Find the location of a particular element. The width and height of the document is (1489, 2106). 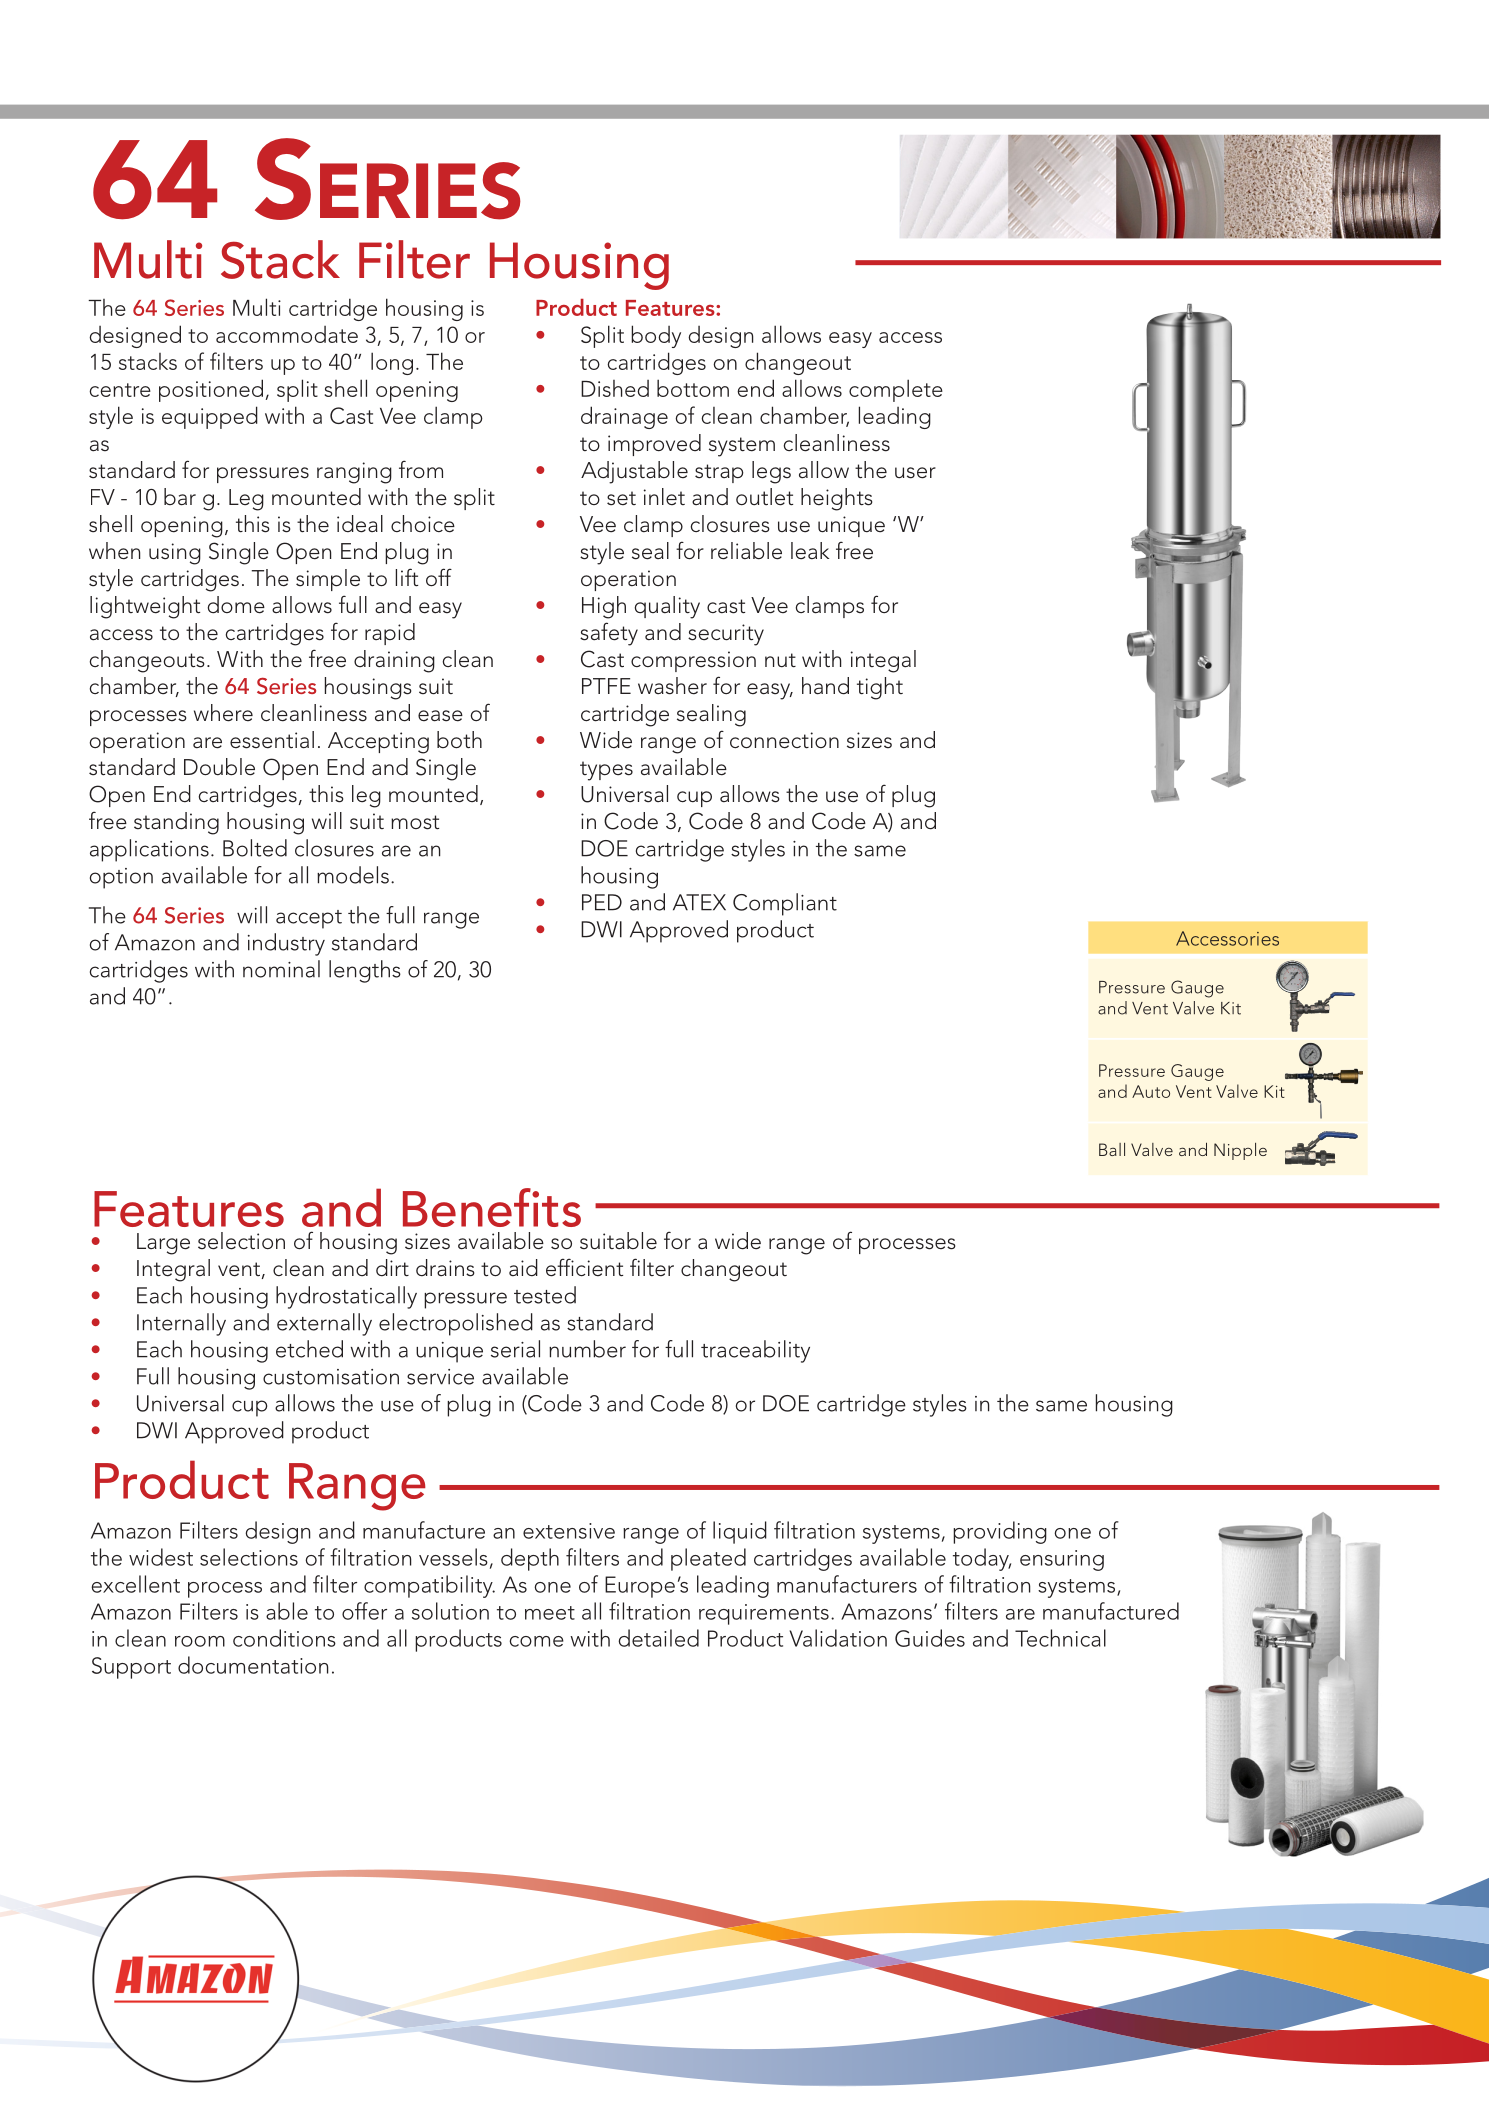

ATEX is located at coordinates (699, 902).
